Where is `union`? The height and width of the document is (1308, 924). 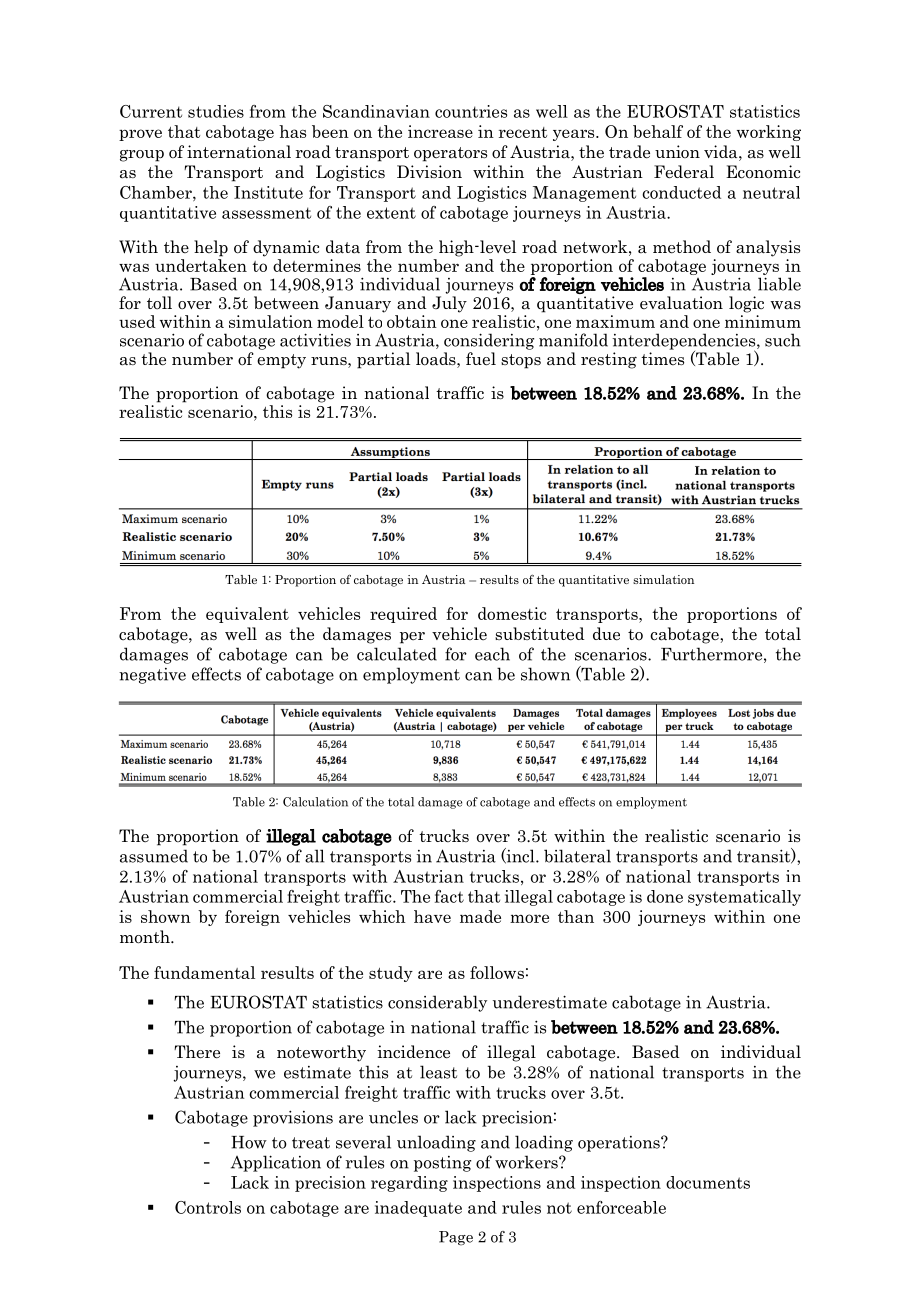
union is located at coordinates (677, 151).
